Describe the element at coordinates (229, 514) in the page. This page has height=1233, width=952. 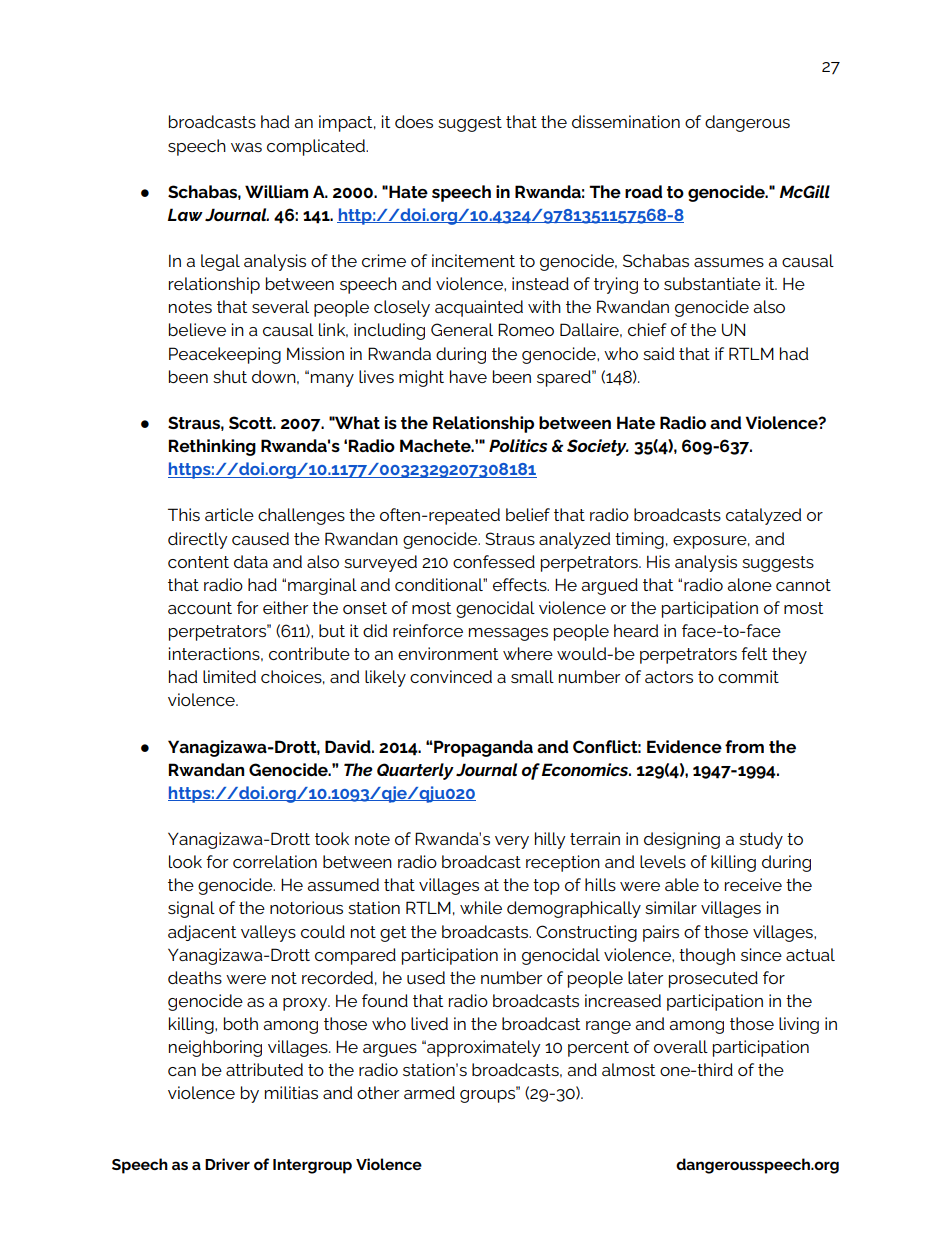
I see `article` at that location.
